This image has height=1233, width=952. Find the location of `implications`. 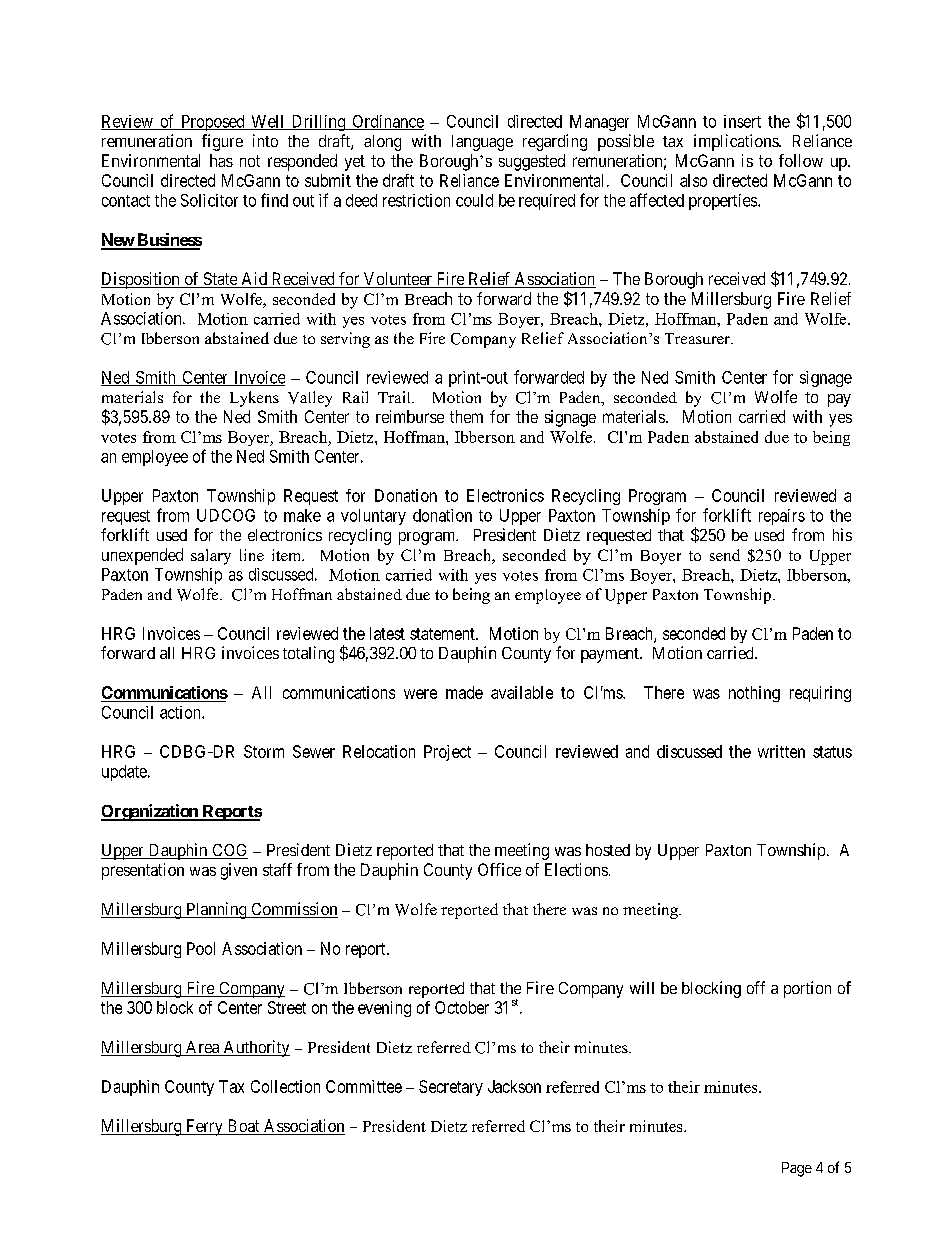

implications is located at coordinates (737, 142).
